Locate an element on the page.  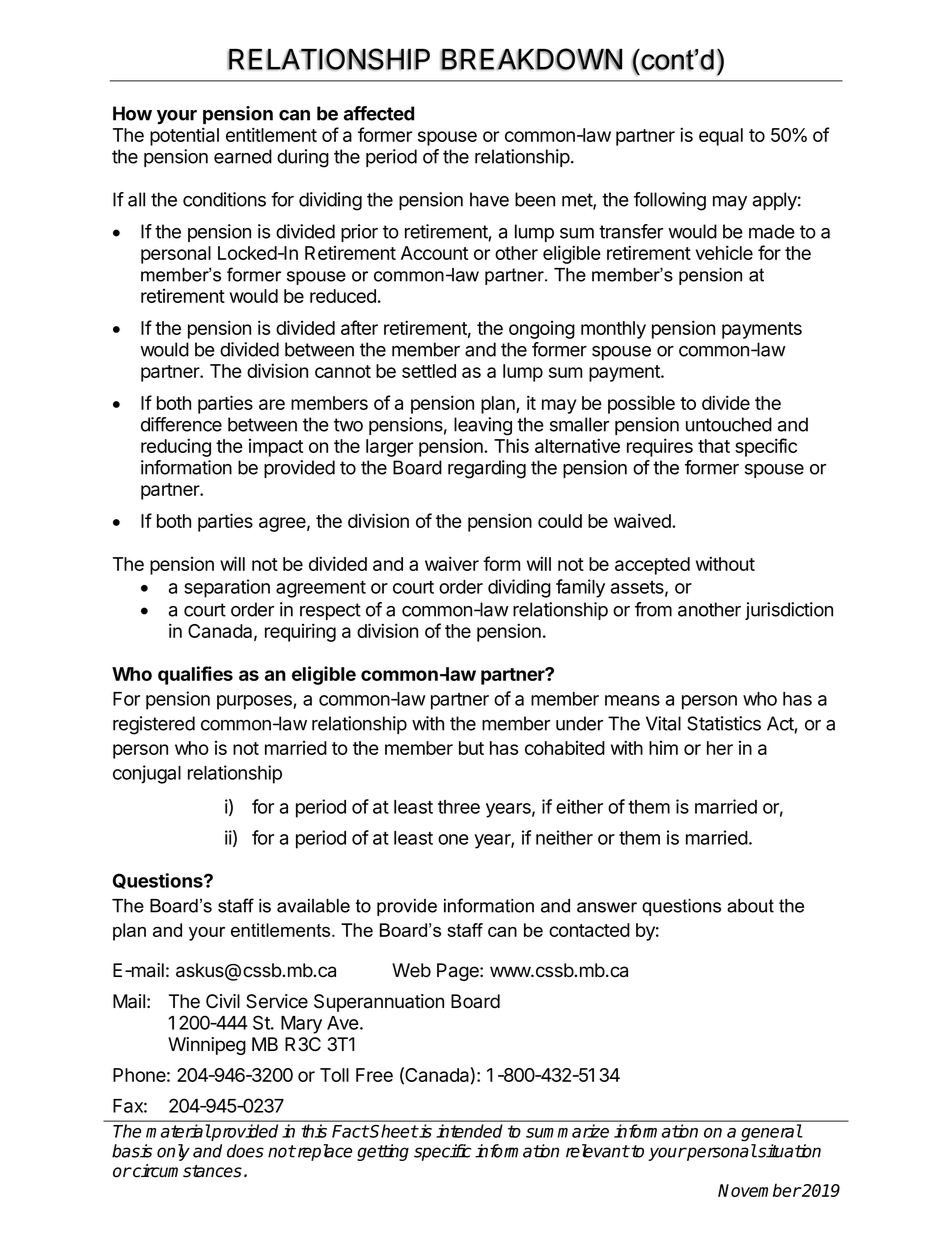
from is located at coordinates (653, 609).
